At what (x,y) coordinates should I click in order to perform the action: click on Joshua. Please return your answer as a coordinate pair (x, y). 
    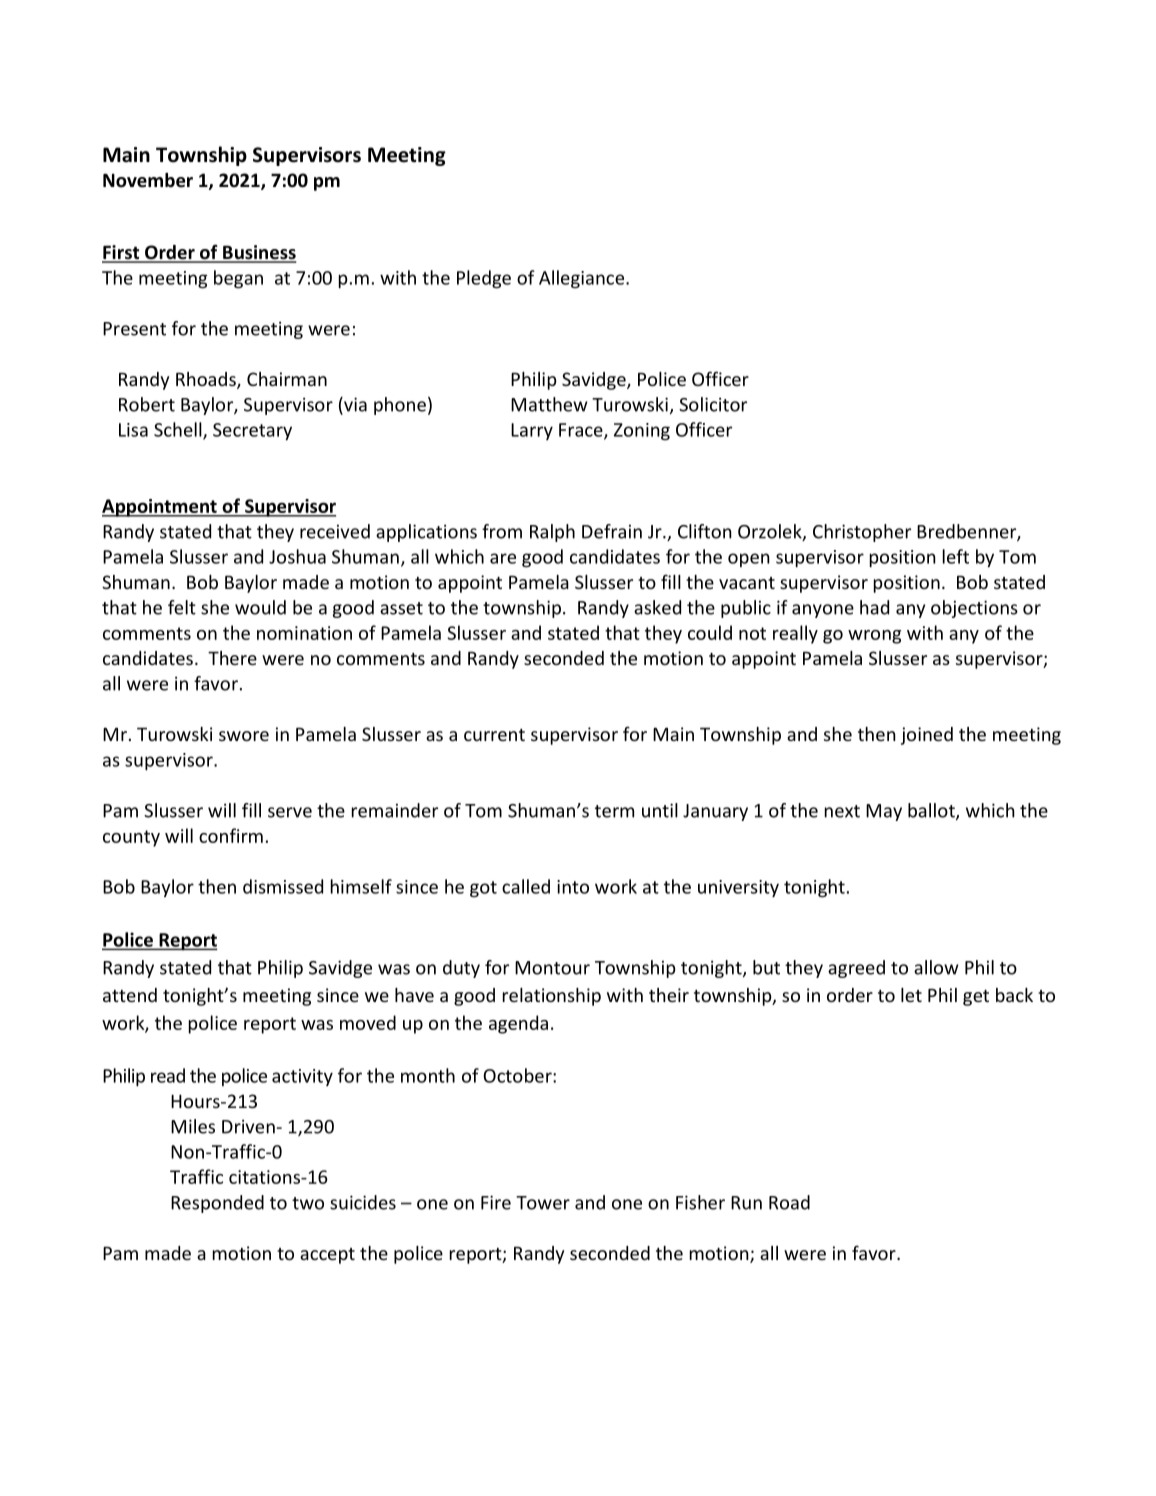
    Looking at the image, I should click on (297, 556).
